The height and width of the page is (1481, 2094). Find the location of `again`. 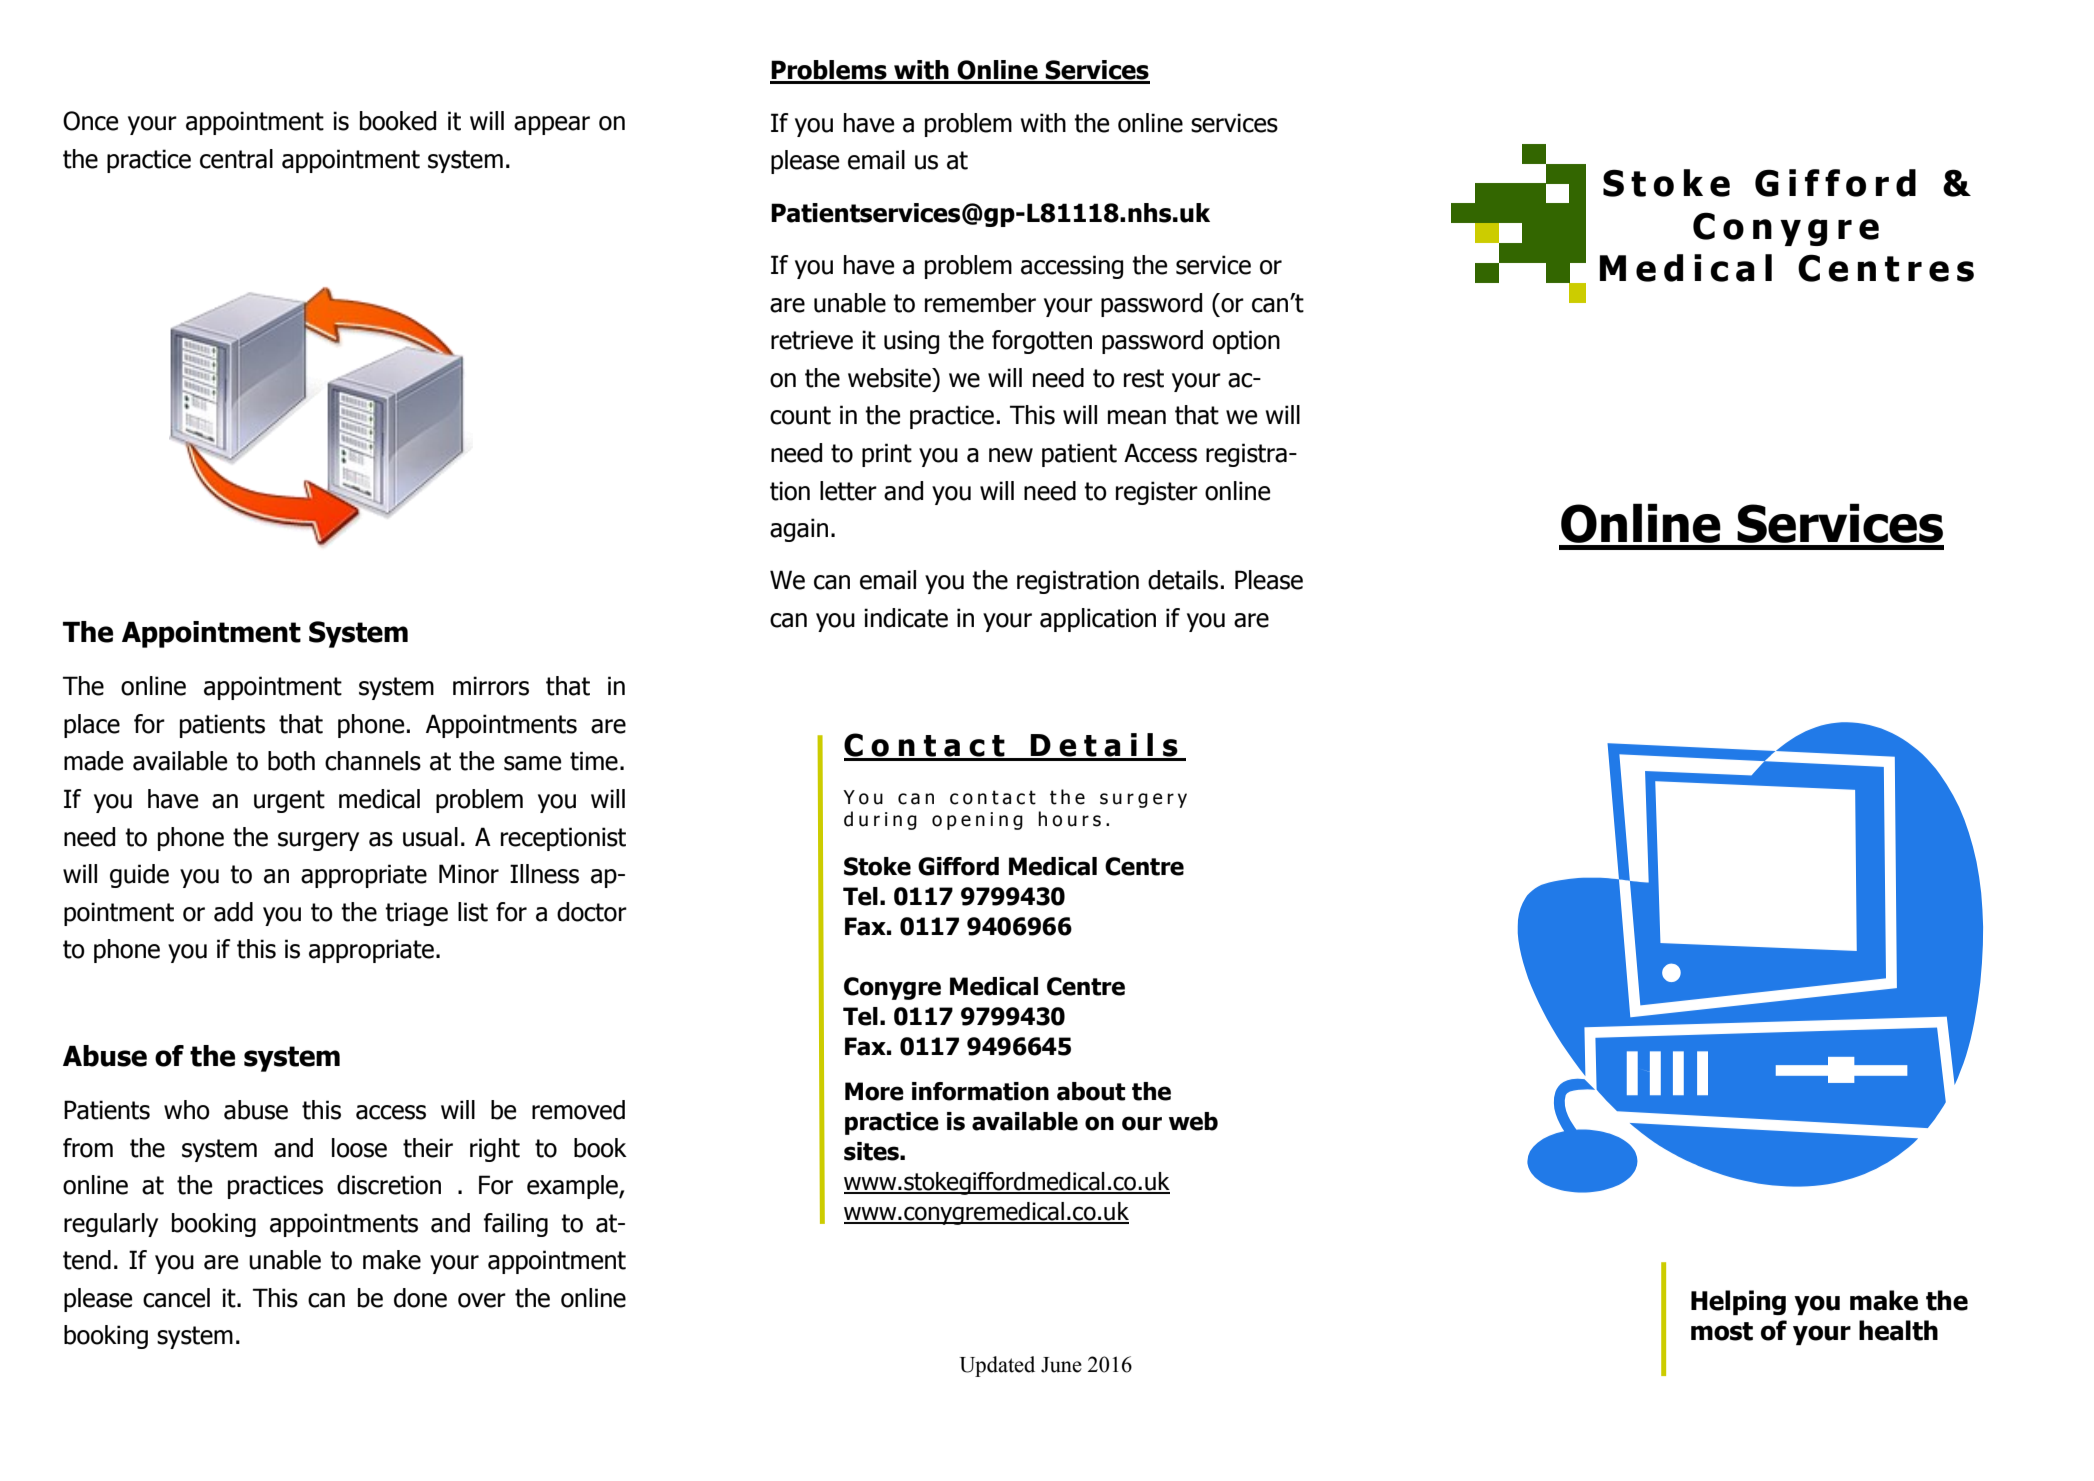

again is located at coordinates (799, 530).
